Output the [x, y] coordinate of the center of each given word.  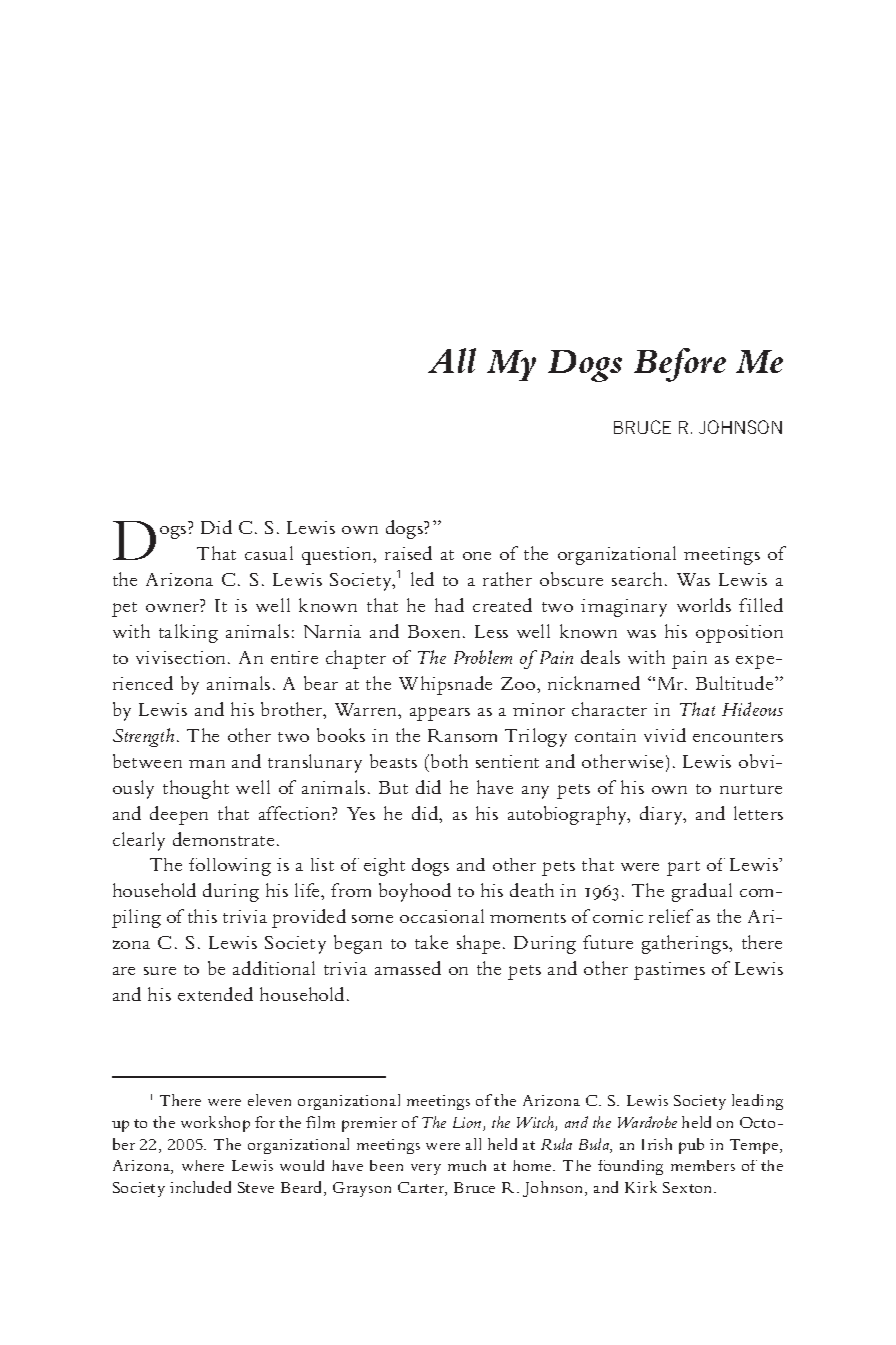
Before [680, 365]
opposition [739, 634]
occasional [442, 916]
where [203, 1165]
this [202, 916]
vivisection [182, 657]
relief [671, 916]
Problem [483, 657]
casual [269, 553]
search [639, 579]
